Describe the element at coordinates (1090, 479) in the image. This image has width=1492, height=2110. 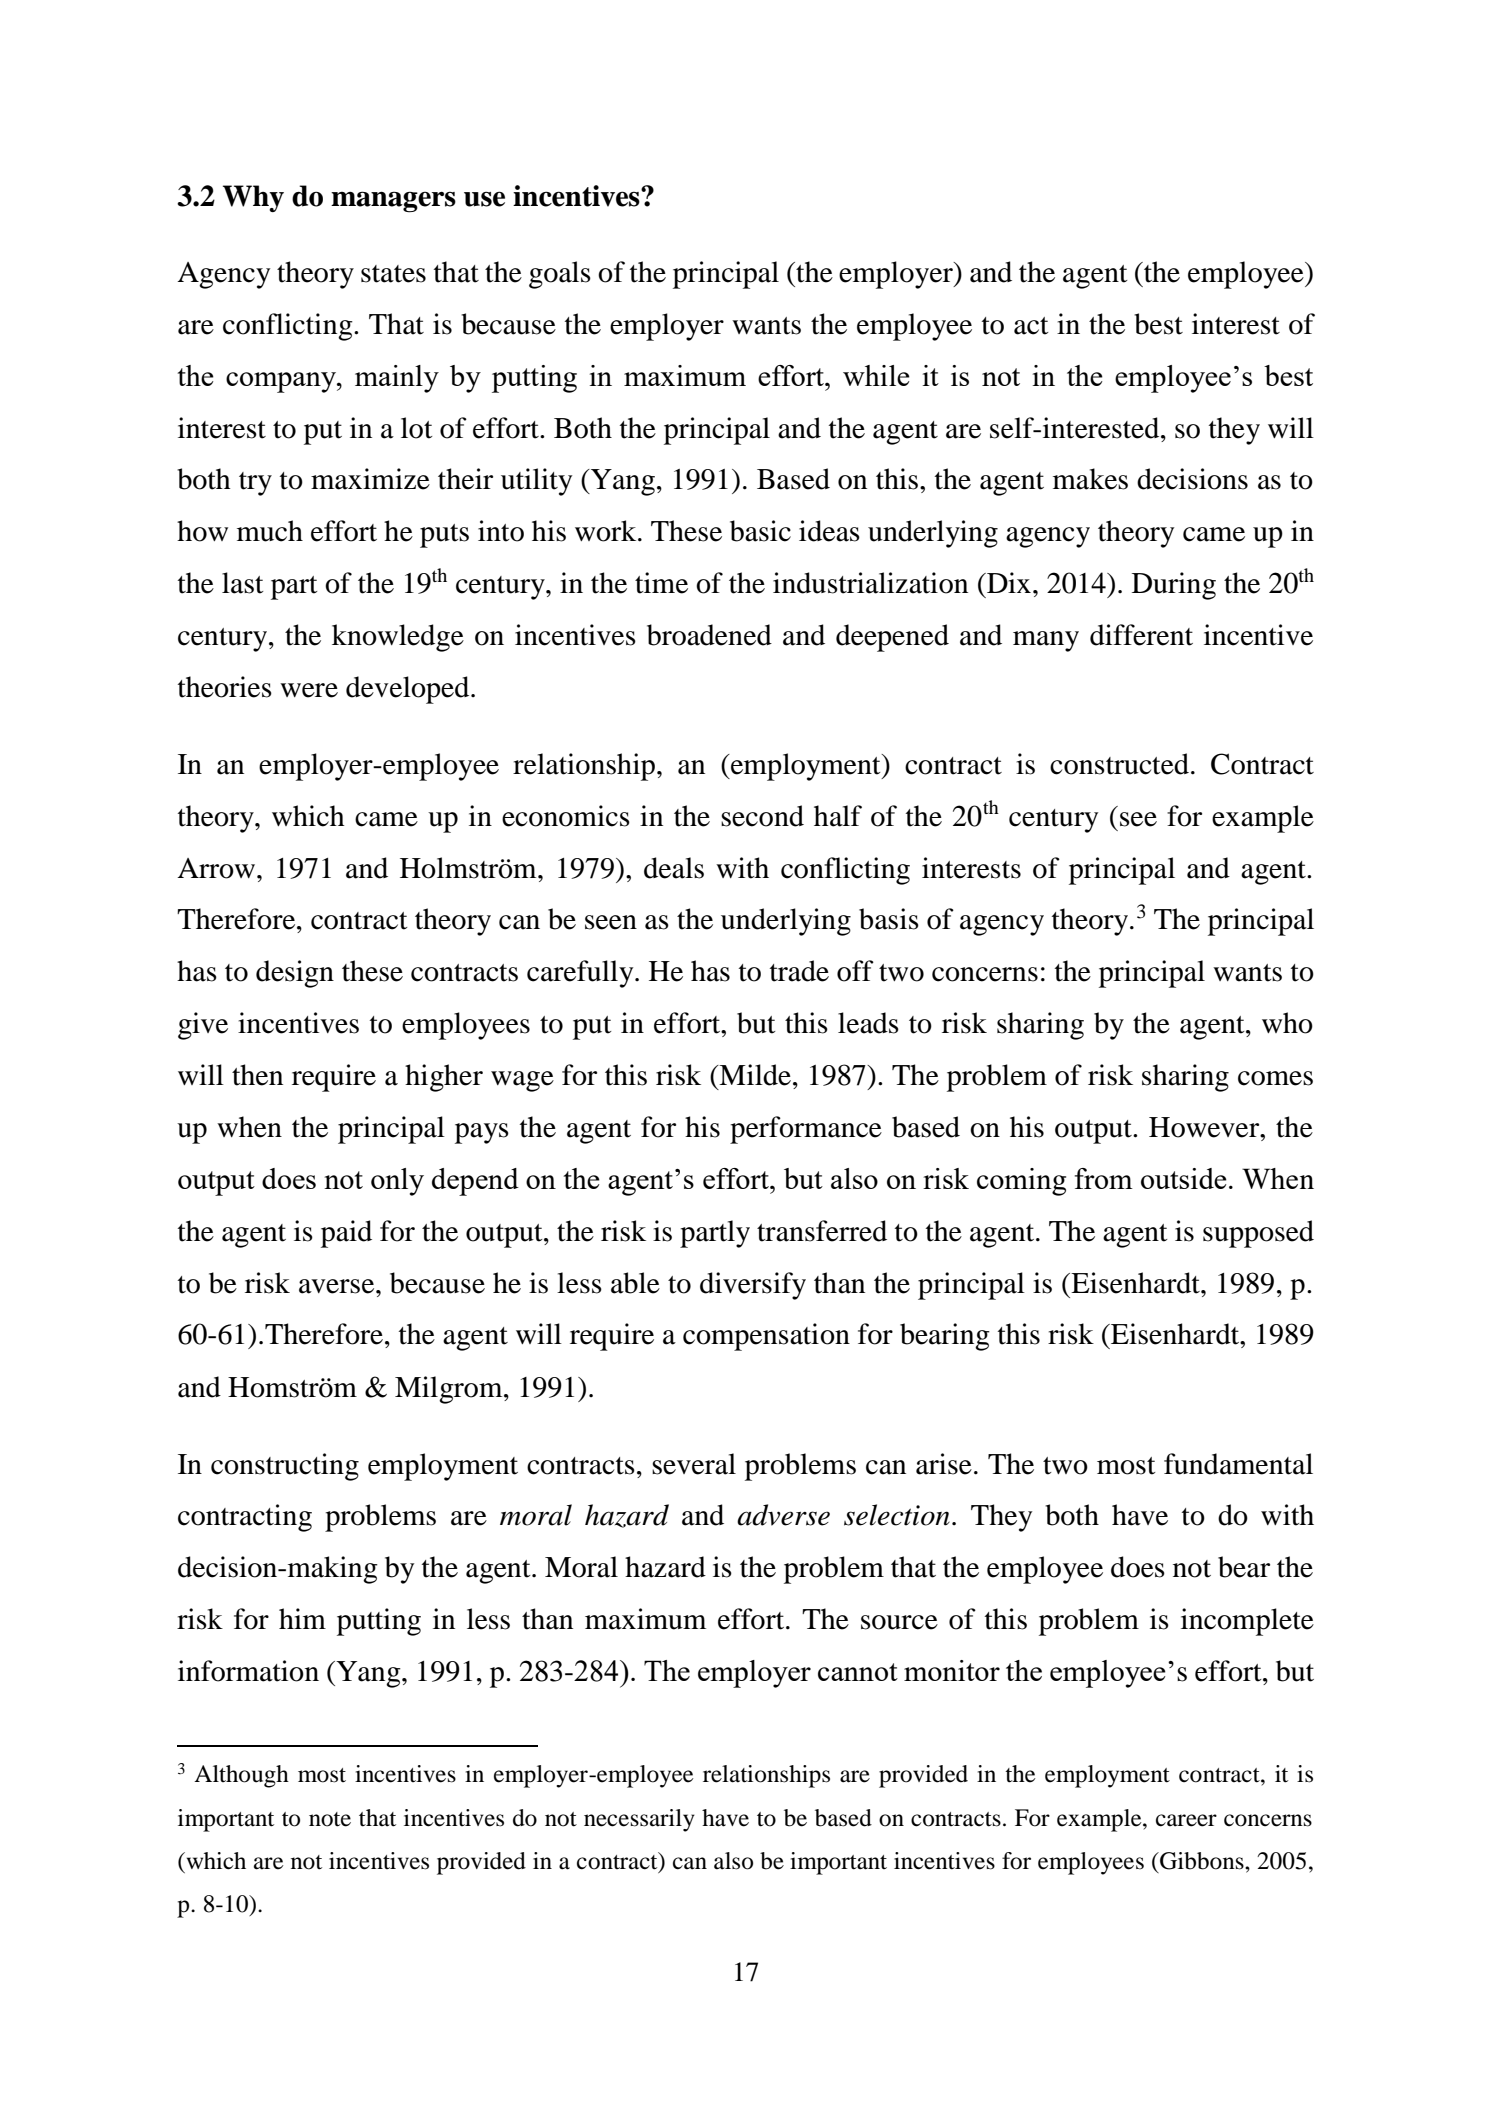
I see `makes` at that location.
